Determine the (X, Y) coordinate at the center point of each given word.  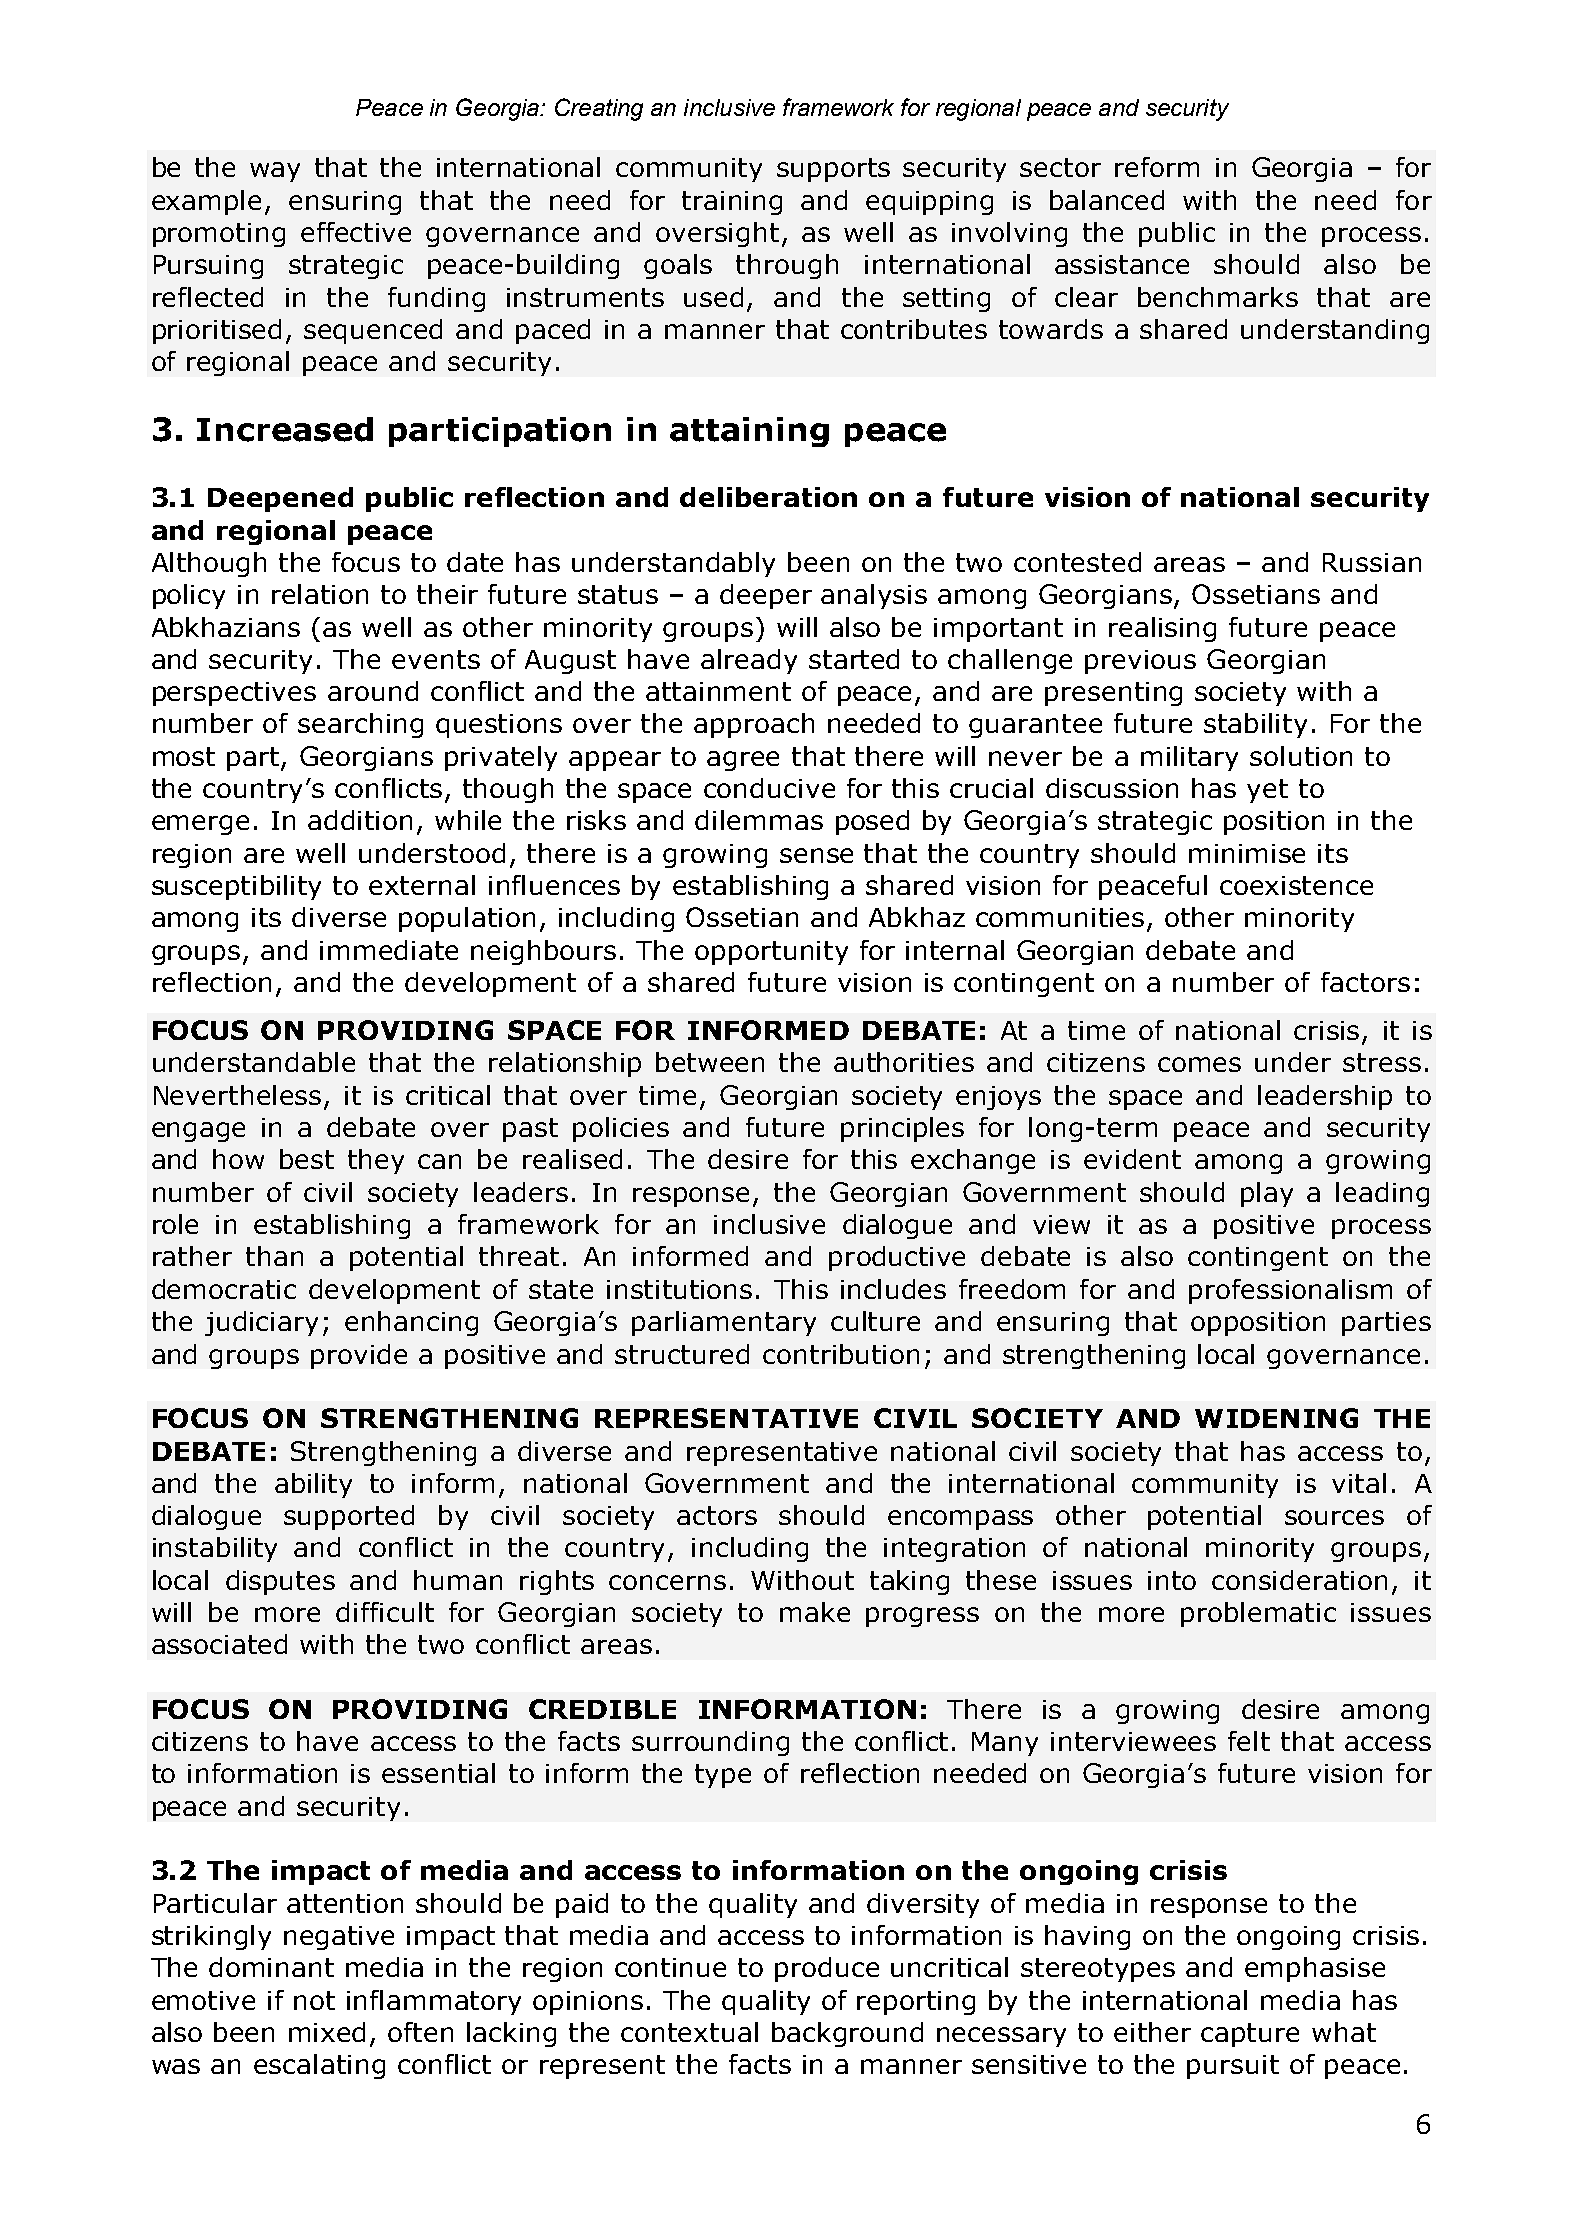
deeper (766, 596)
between (710, 1062)
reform (1157, 167)
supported (349, 1517)
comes (1199, 1064)
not (314, 2000)
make (815, 1612)
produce (827, 1969)
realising (1162, 629)
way (275, 172)
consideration (1299, 1580)
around (373, 691)
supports (833, 170)
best (307, 1159)
